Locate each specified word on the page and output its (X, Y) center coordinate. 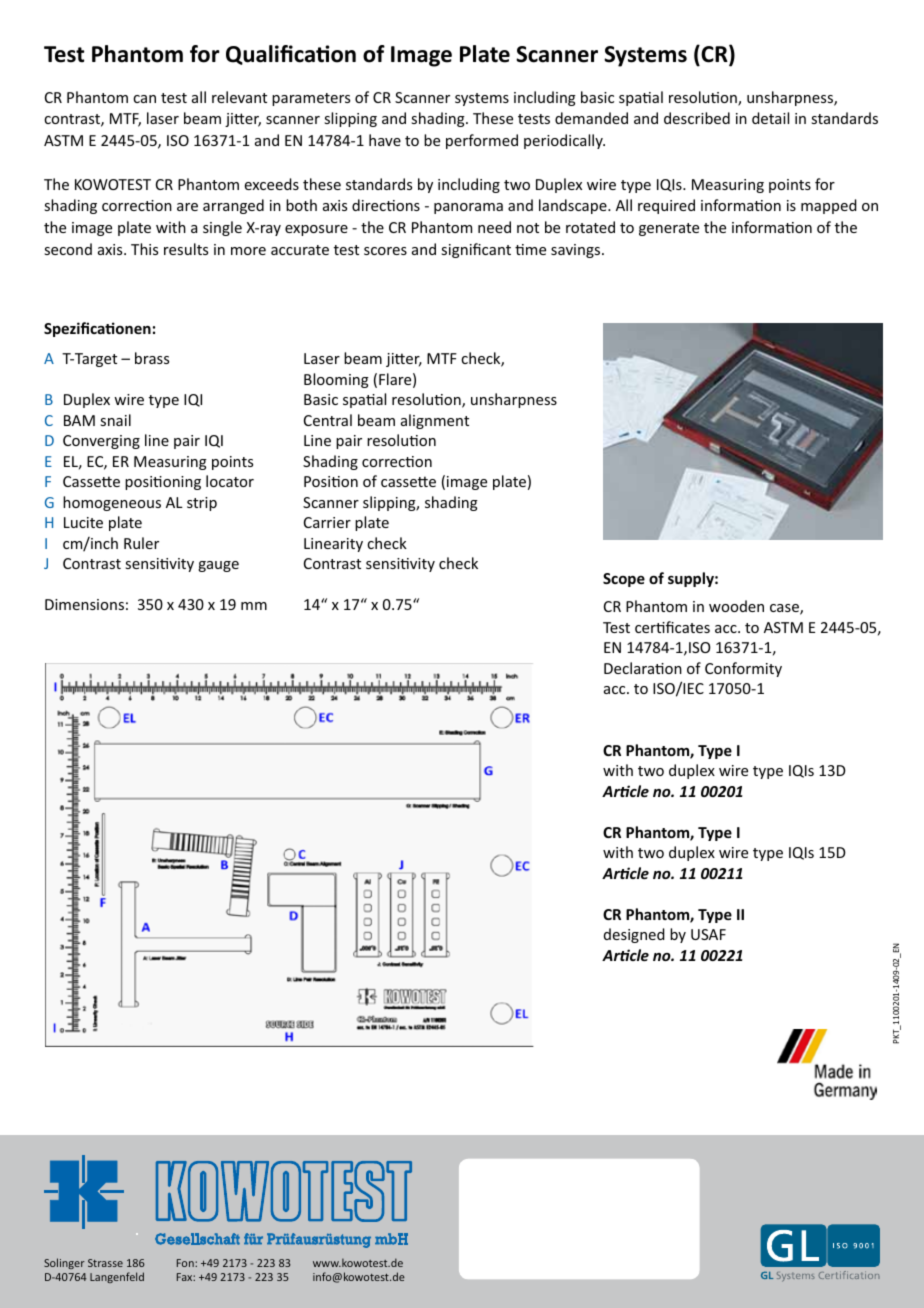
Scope (624, 580)
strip (202, 504)
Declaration (643, 668)
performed (482, 141)
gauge (218, 566)
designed (634, 935)
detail (770, 118)
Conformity (743, 669)
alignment (435, 421)
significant (476, 250)
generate (669, 229)
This (144, 249)
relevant (239, 97)
